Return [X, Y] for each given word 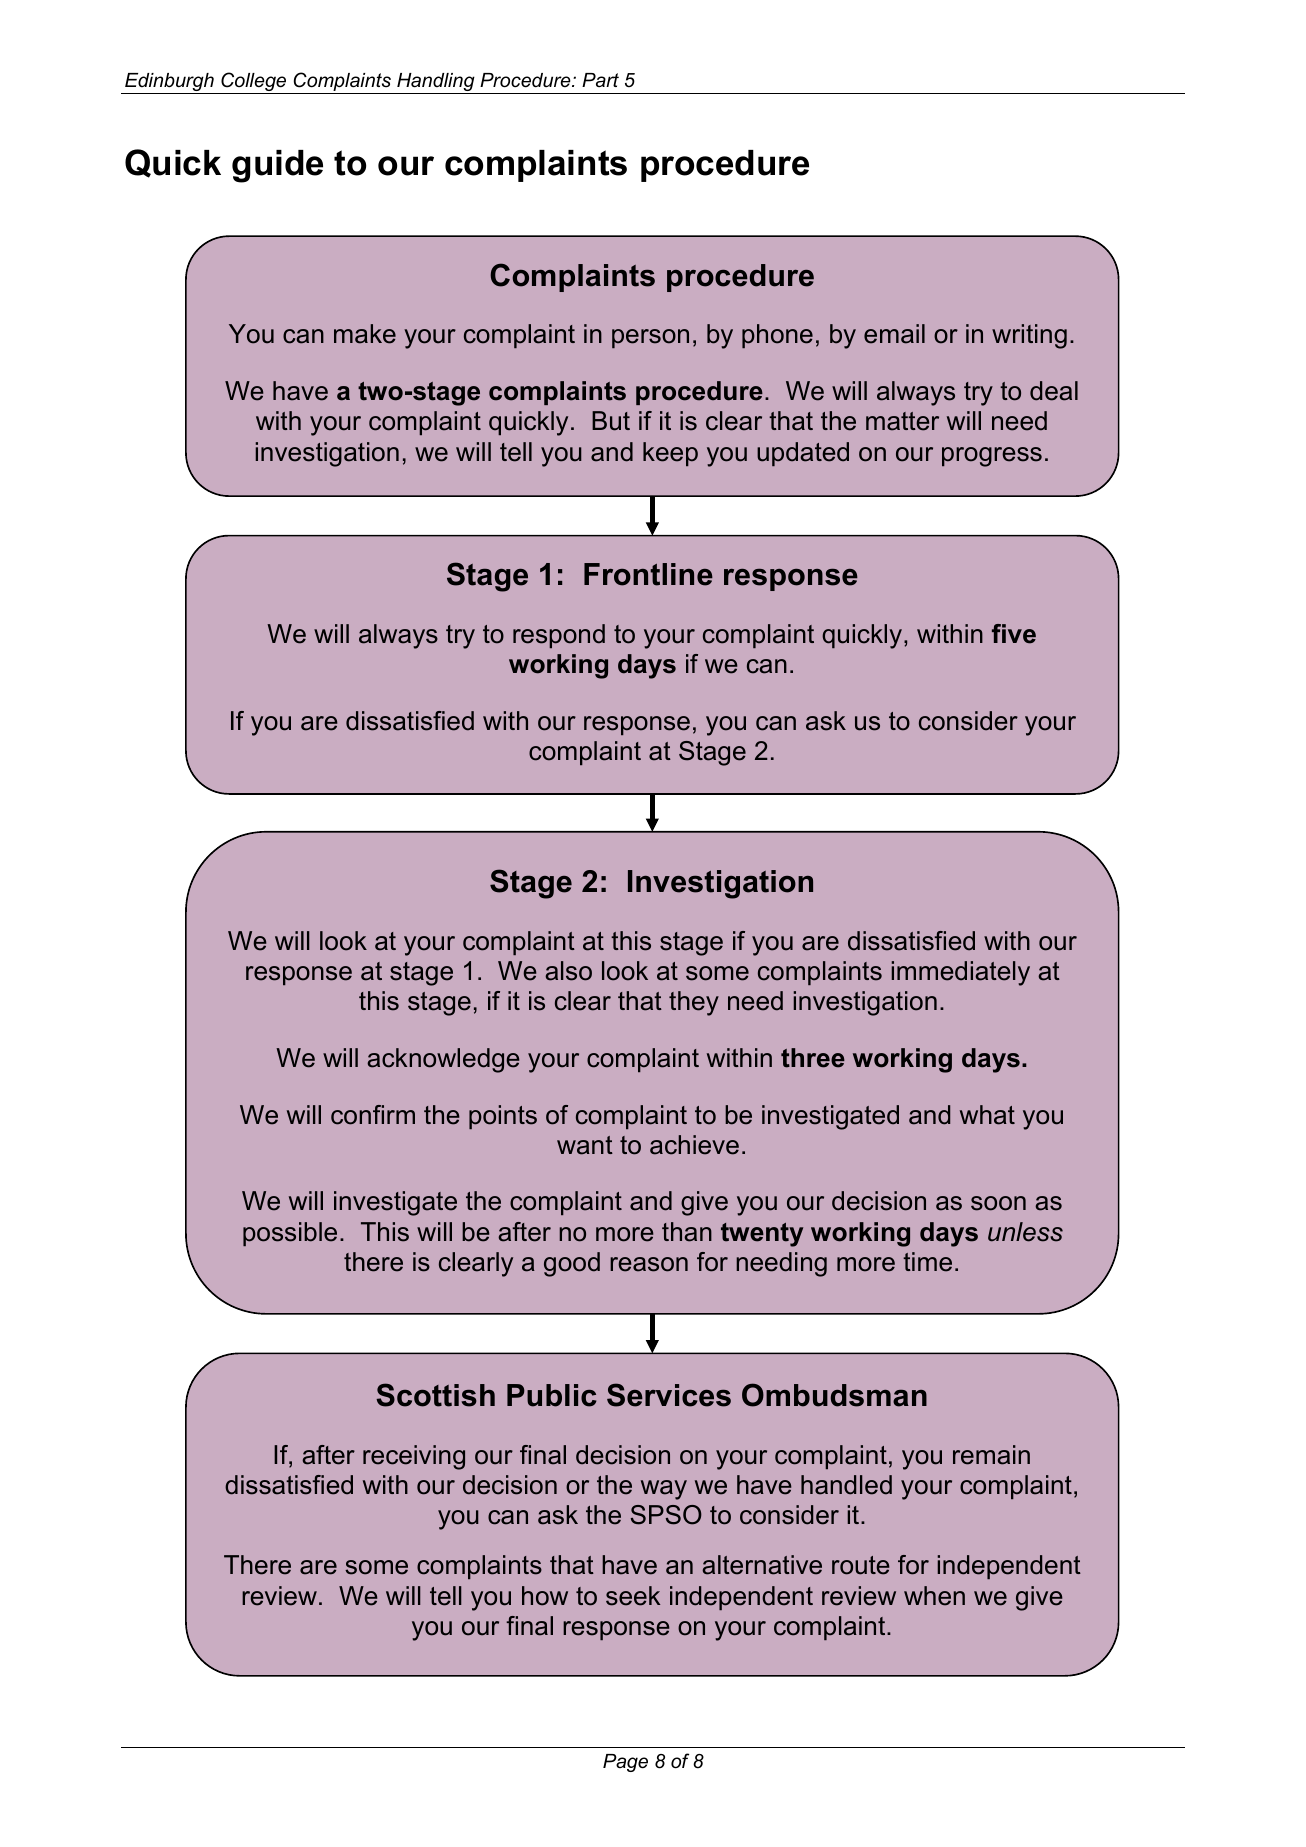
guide [277, 166]
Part [600, 80]
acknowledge [443, 1060]
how [545, 1596]
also [568, 971]
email [894, 334]
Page [625, 1763]
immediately [961, 973]
